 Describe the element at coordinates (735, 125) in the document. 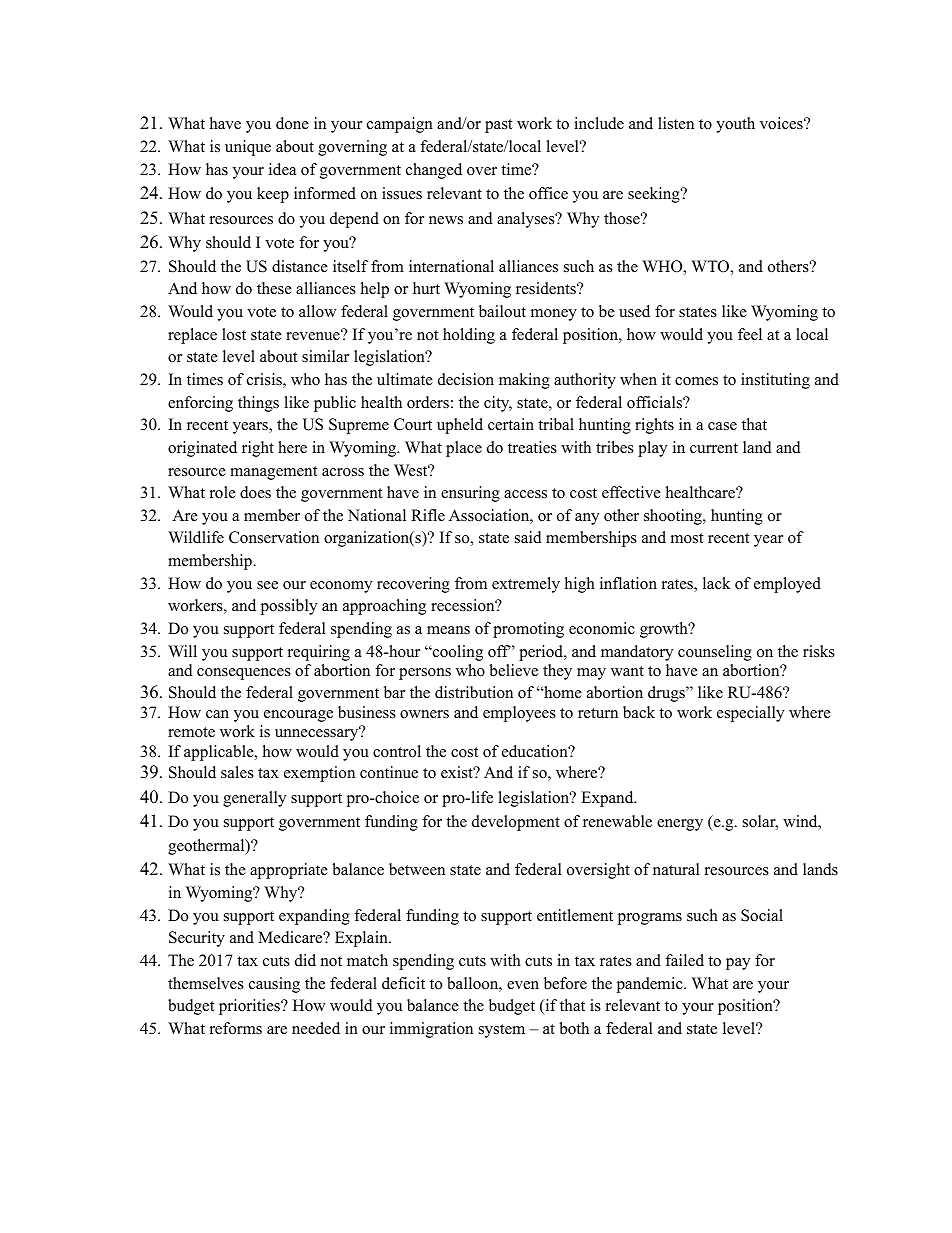

I see `youth` at that location.
